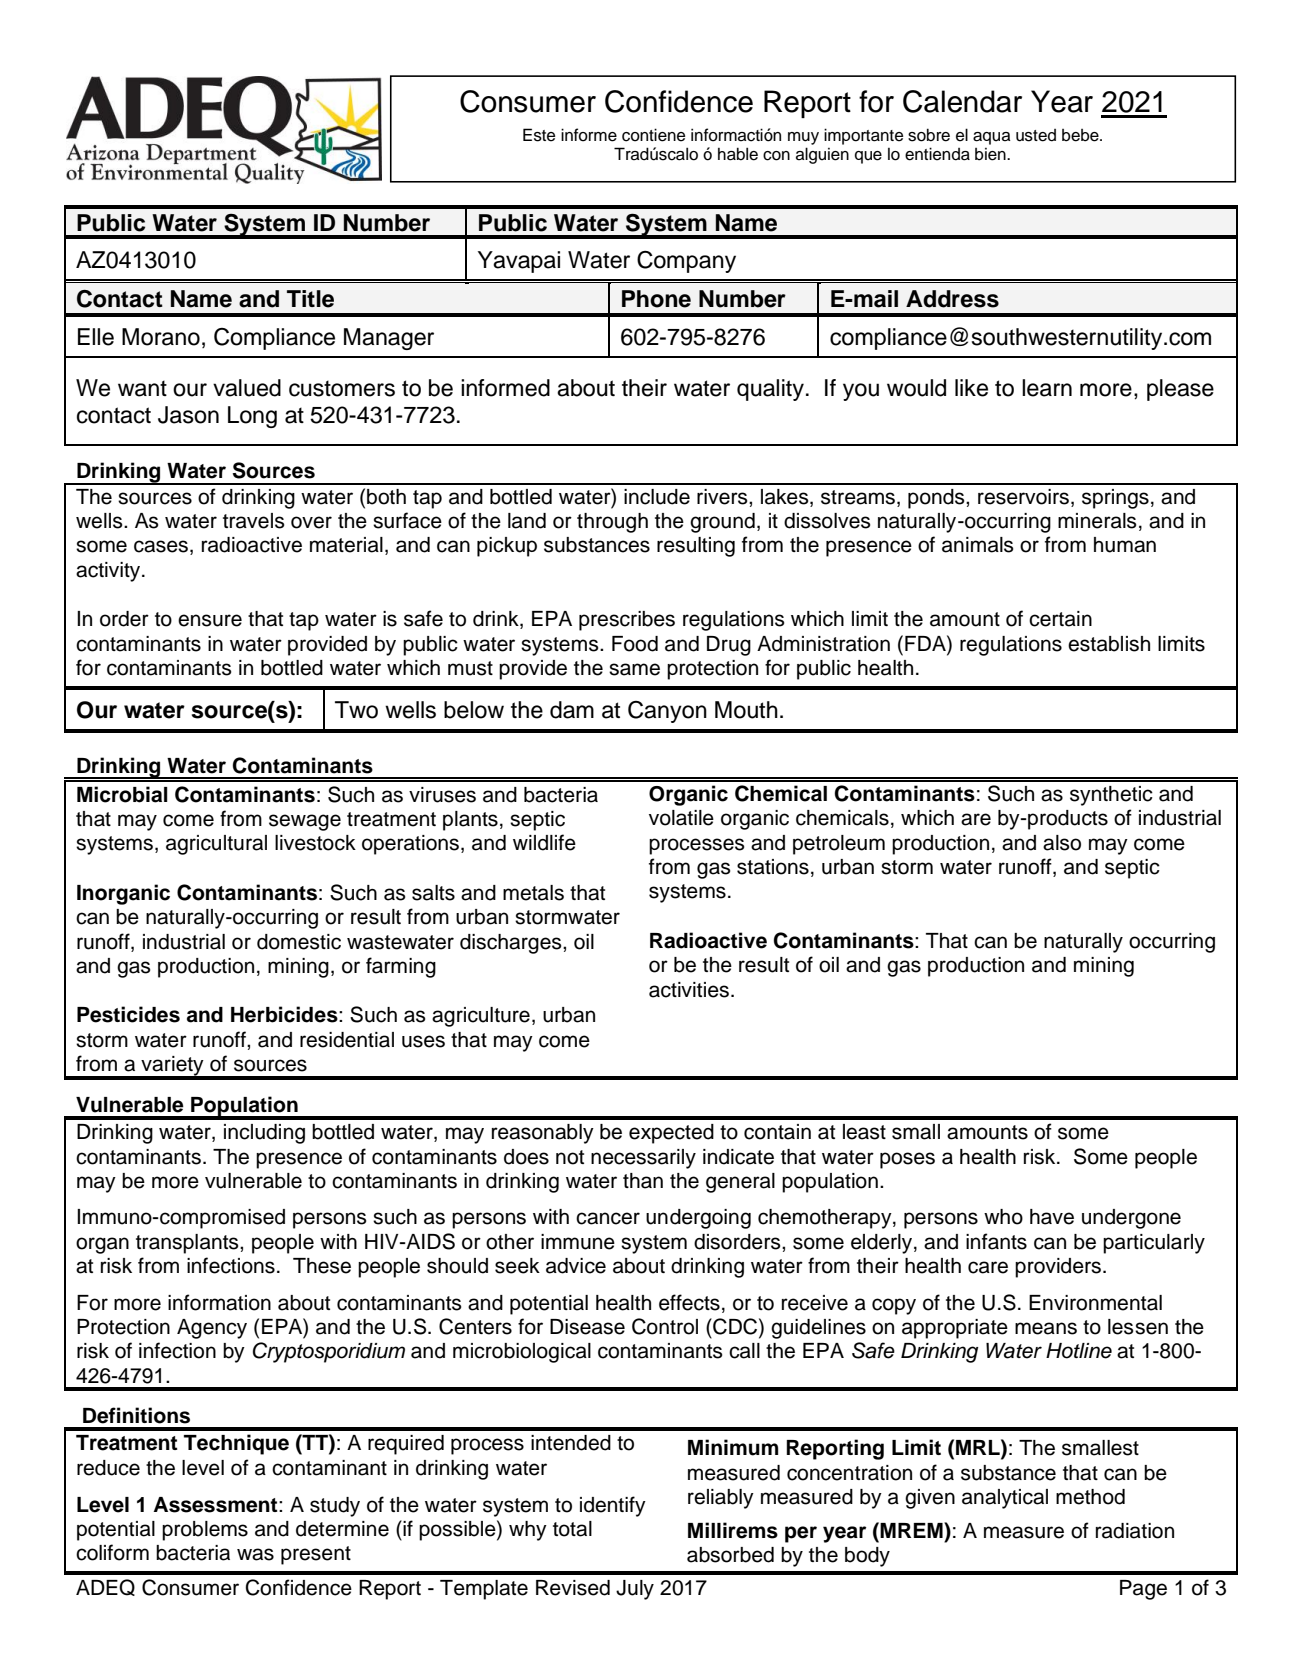  What do you see at coordinates (1023, 497) in the document?
I see `reservoirs` at bounding box center [1023, 497].
